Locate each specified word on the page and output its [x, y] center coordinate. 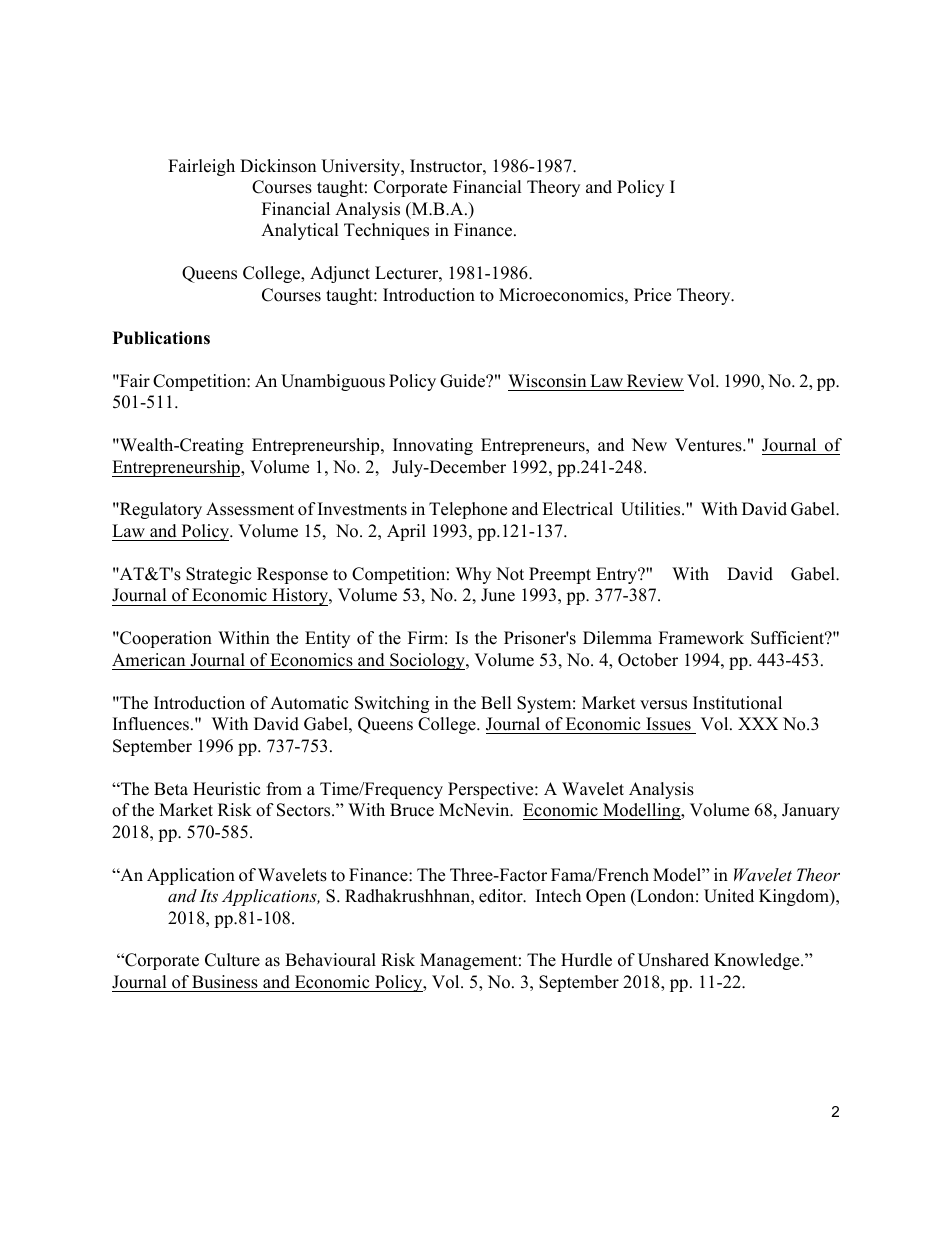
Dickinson [278, 166]
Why [473, 575]
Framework [701, 638]
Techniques [386, 231]
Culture [232, 960]
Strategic [218, 575]
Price [652, 295]
